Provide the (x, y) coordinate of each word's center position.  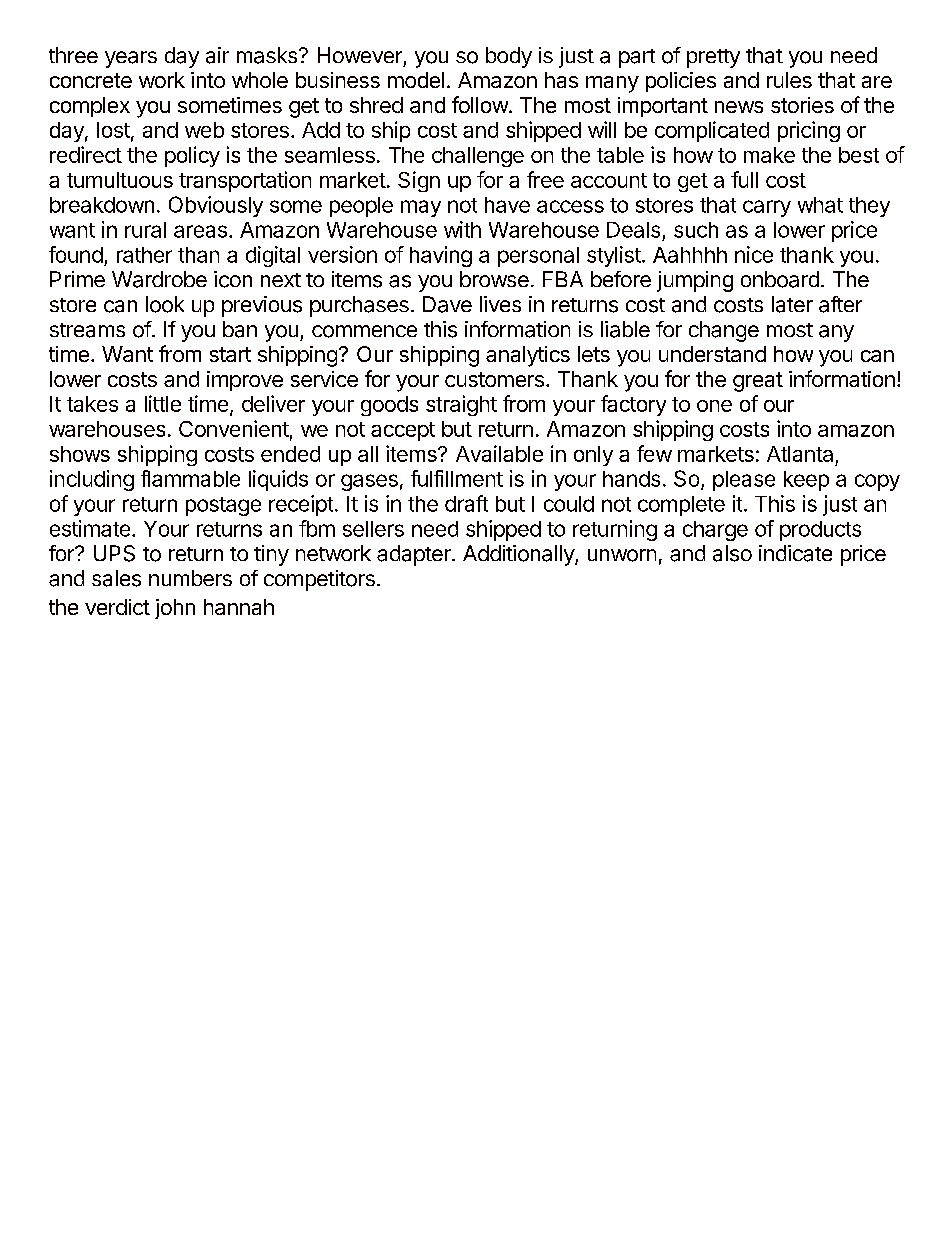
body (509, 57)
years (131, 59)
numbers (190, 578)
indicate (795, 553)
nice (754, 254)
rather (144, 255)
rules (789, 80)
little (163, 403)
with (462, 229)
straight (461, 405)
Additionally (519, 555)
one (714, 406)
